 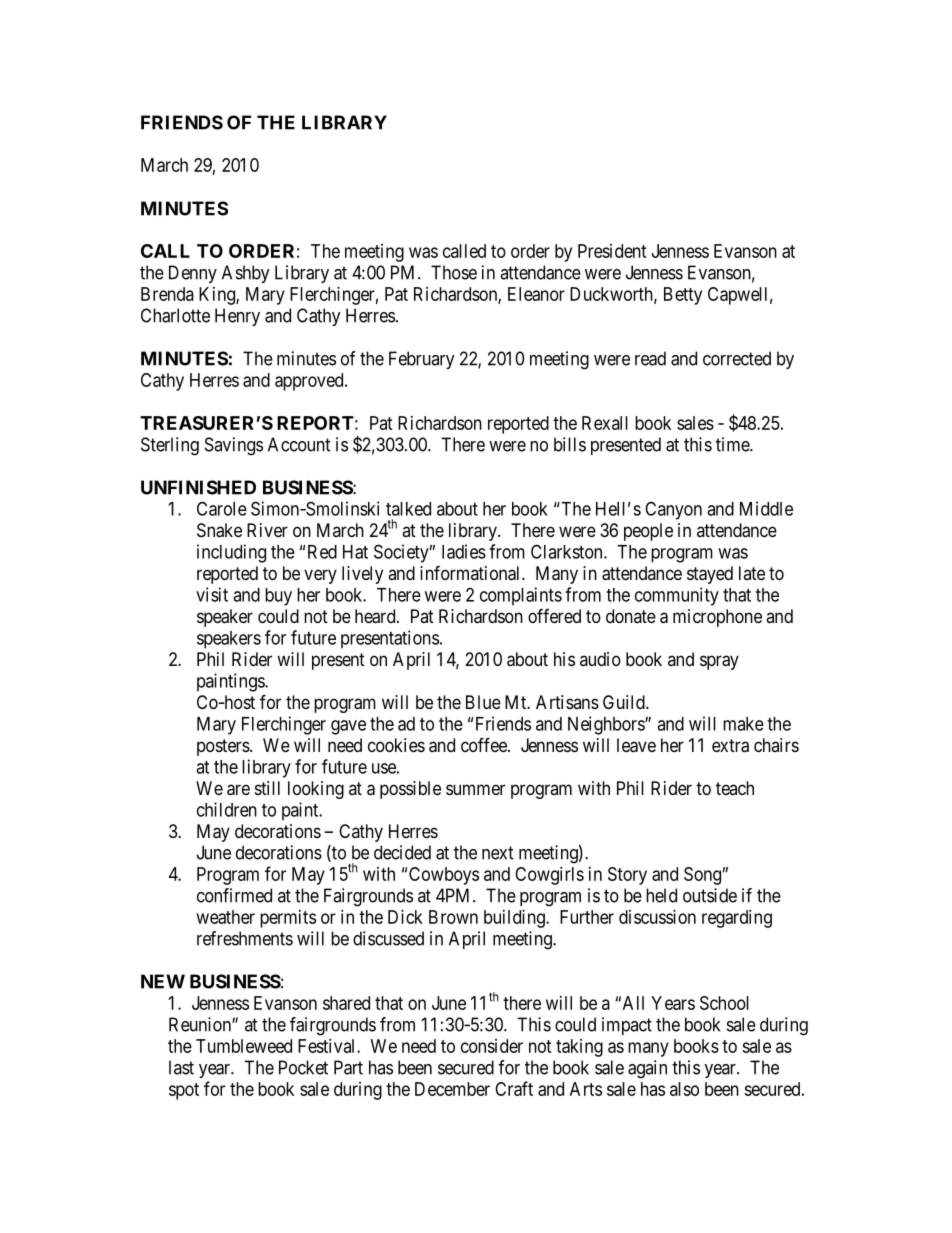 What do you see at coordinates (245, 274) in the screenshot?
I see `Ashby` at bounding box center [245, 274].
